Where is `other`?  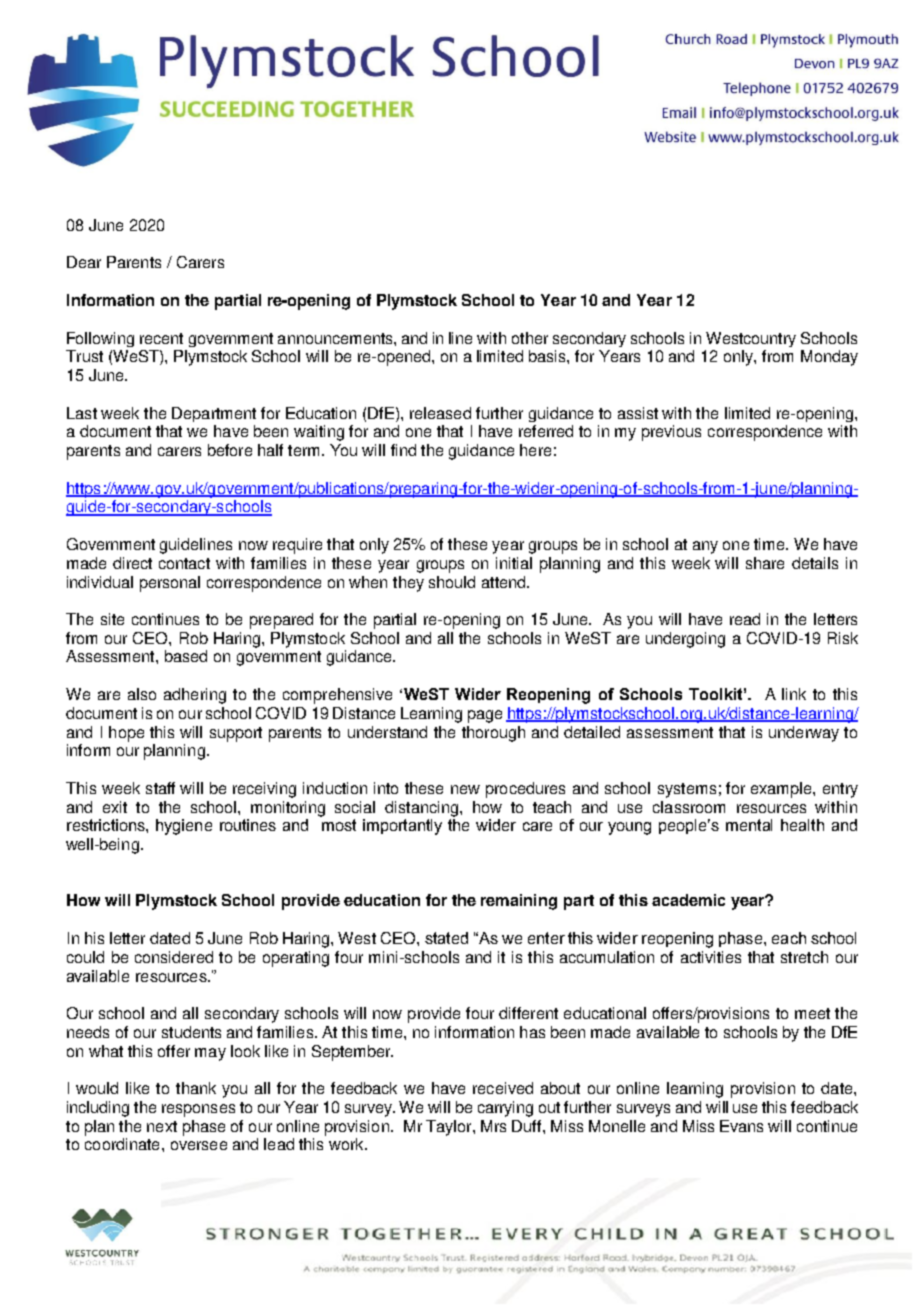 other is located at coordinates (530, 338).
